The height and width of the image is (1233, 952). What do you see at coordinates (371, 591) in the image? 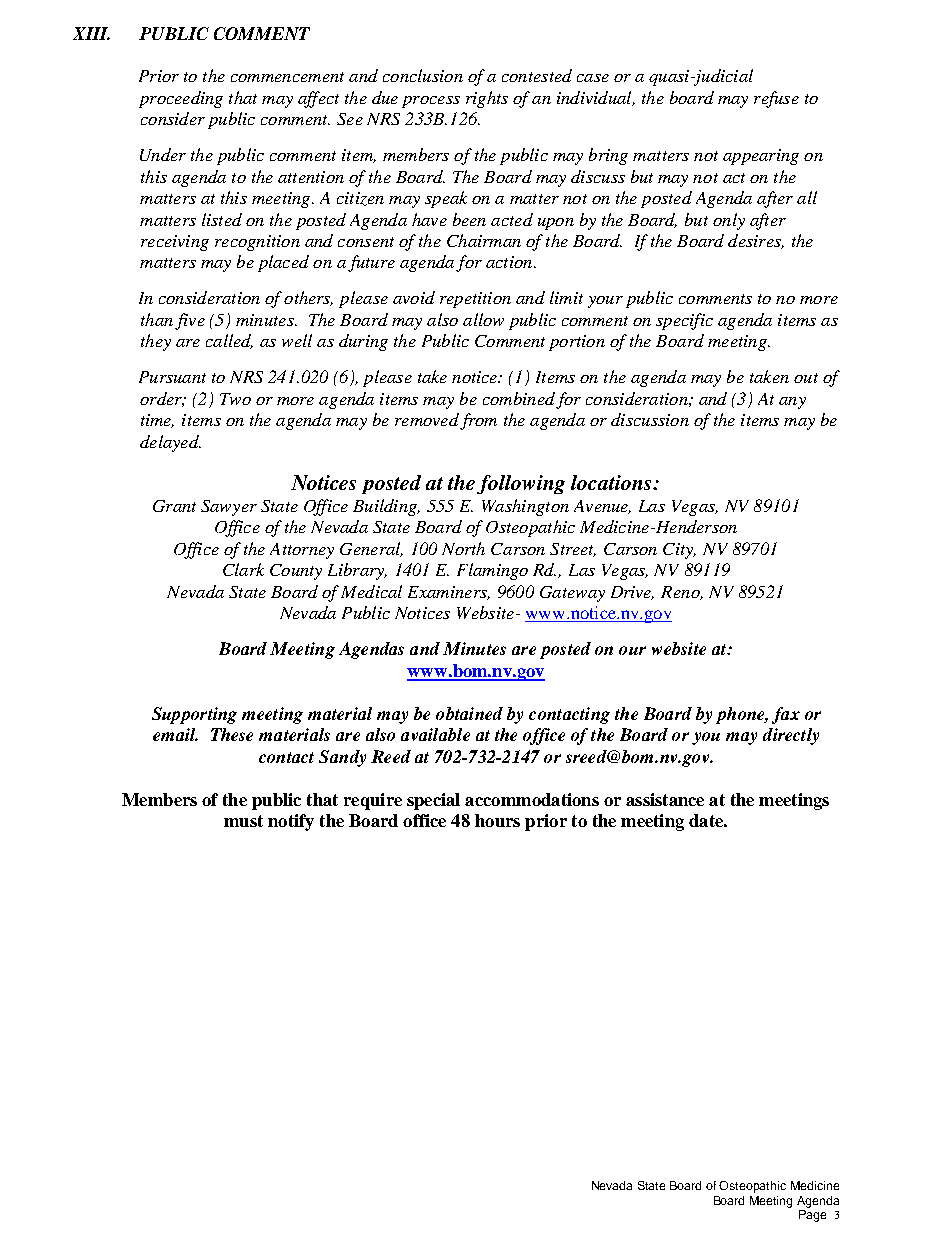
I see `Medical` at bounding box center [371, 591].
